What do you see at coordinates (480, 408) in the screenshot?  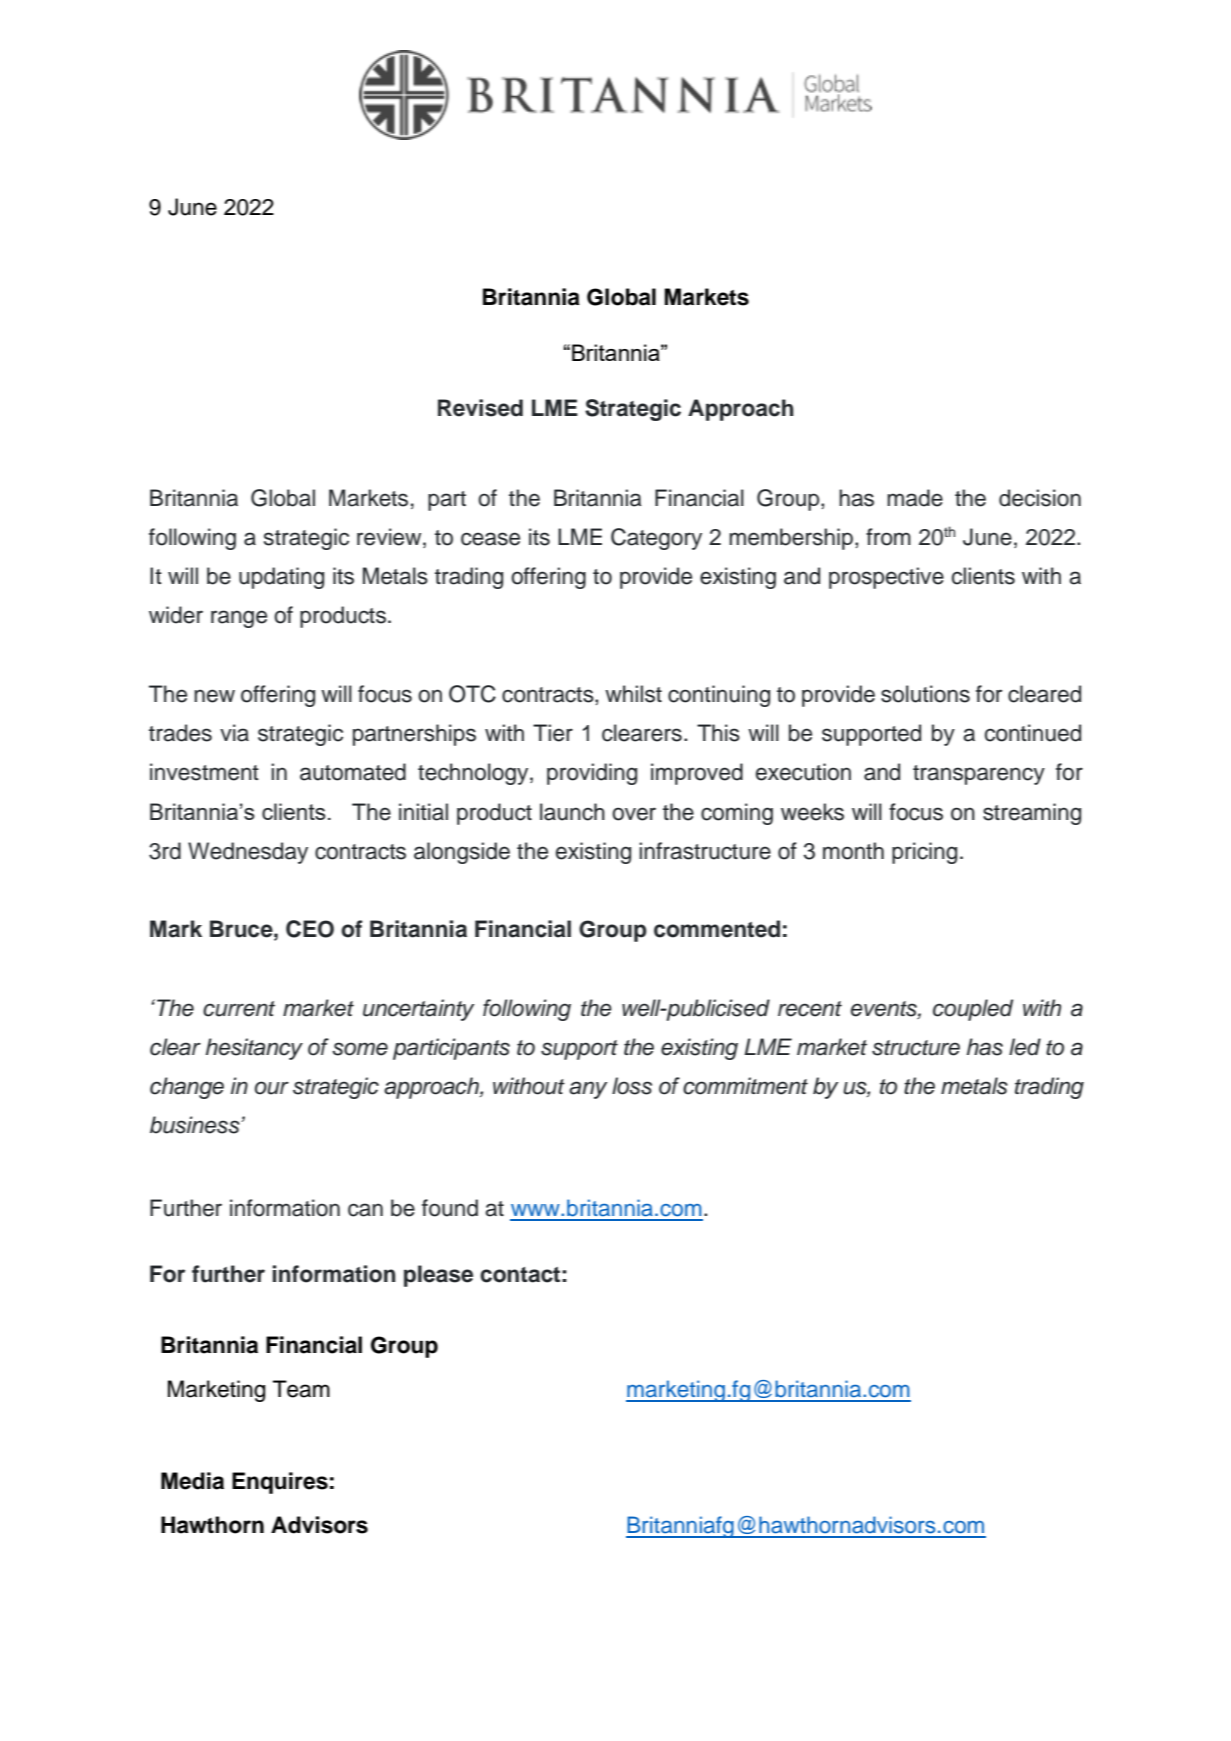 I see `Revised` at bounding box center [480, 408].
